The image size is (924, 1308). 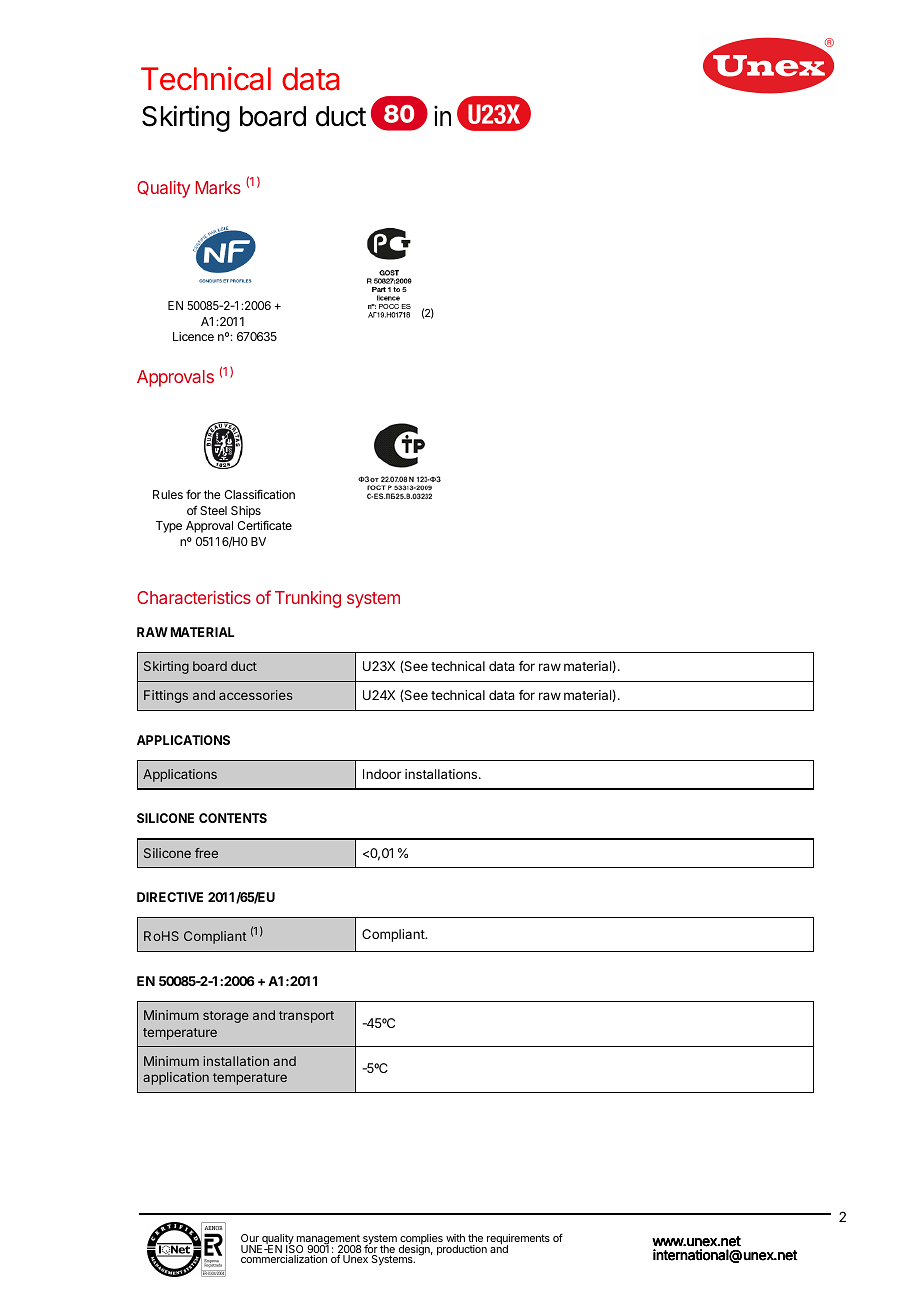 I want to click on Classification, so click(x=259, y=494).
